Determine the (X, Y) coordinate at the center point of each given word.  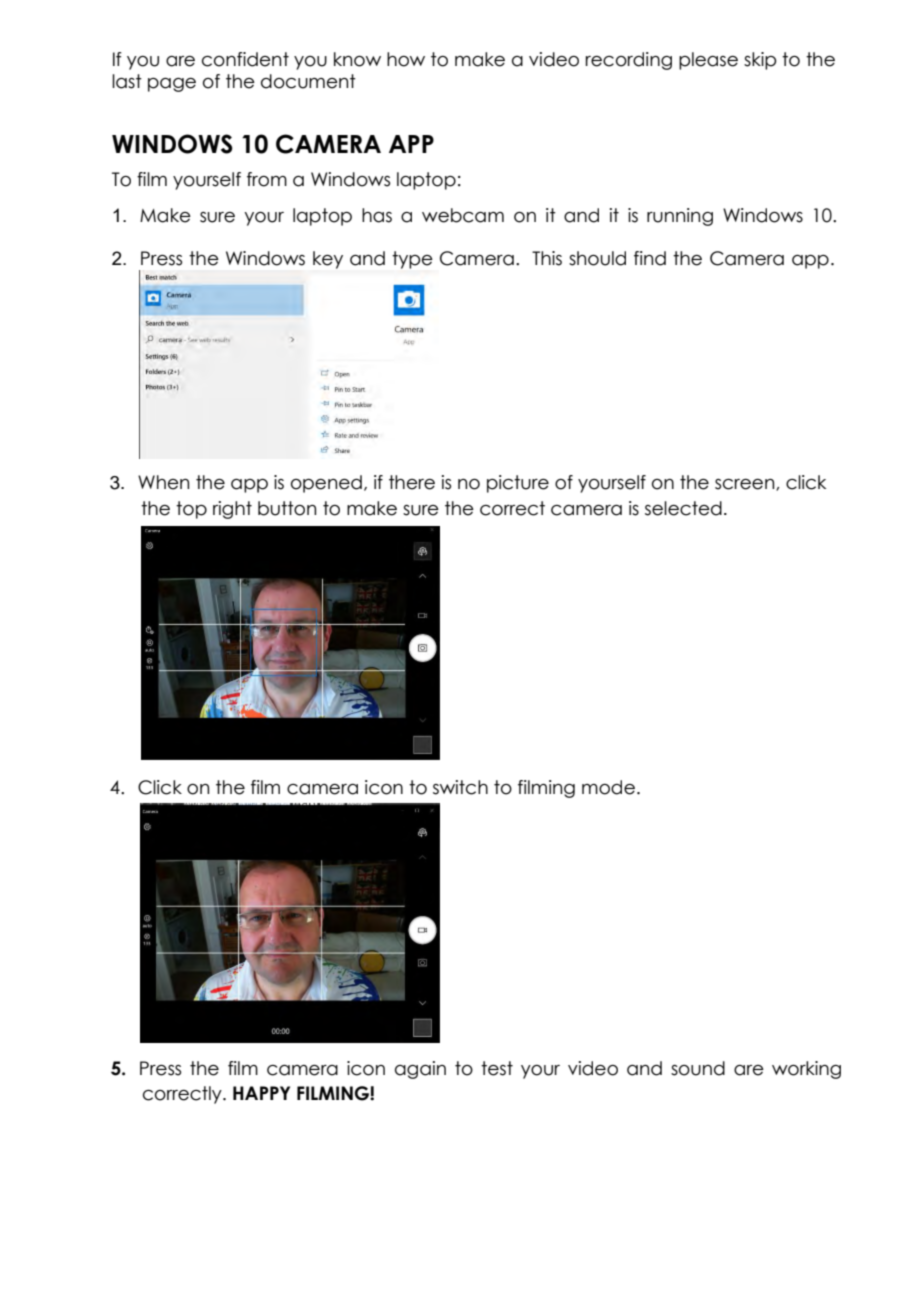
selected (683, 508)
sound (698, 1068)
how (406, 59)
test (497, 1068)
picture (518, 484)
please (708, 61)
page (172, 85)
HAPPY (261, 1093)
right (232, 510)
